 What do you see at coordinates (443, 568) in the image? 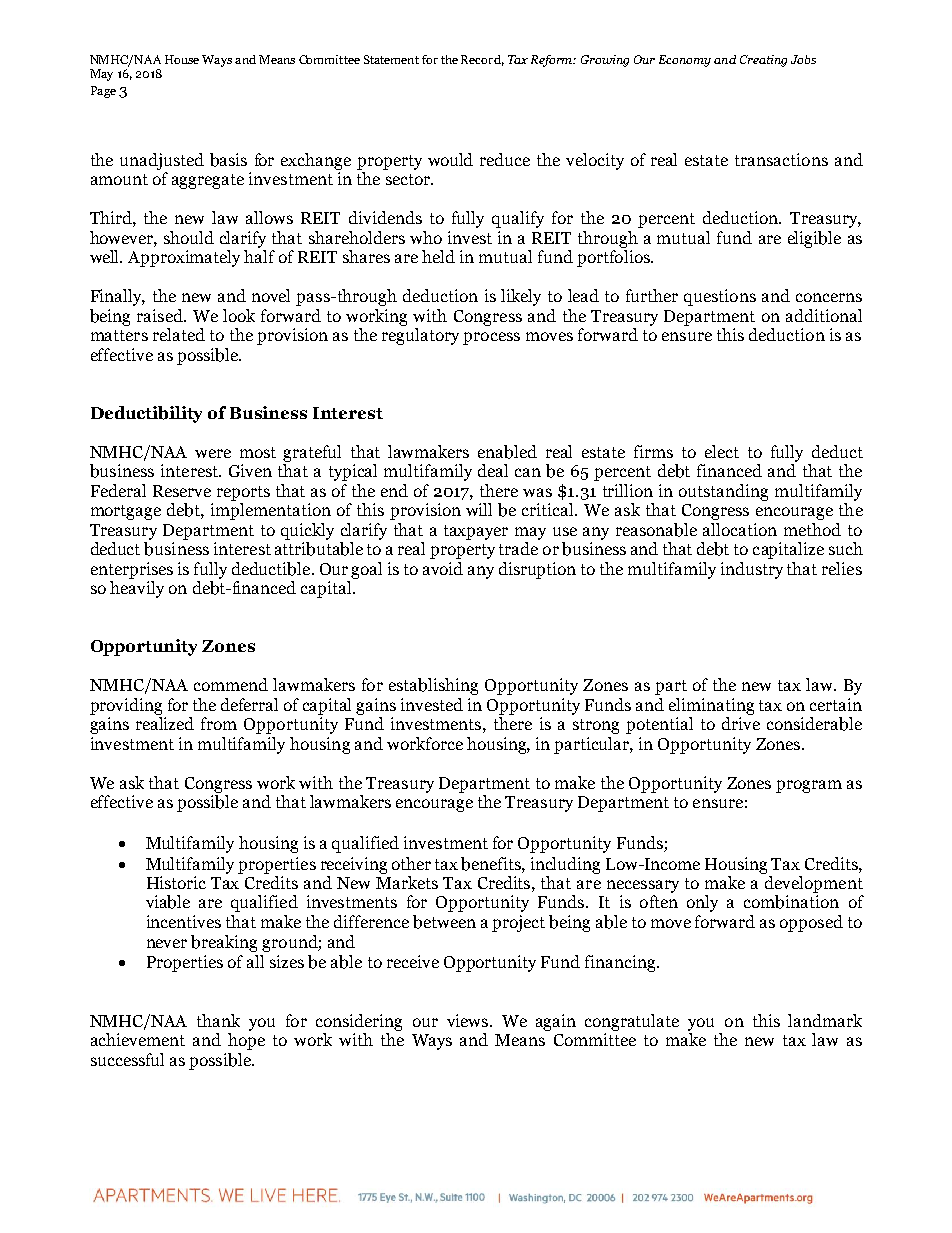
I see `avoid` at bounding box center [443, 568].
